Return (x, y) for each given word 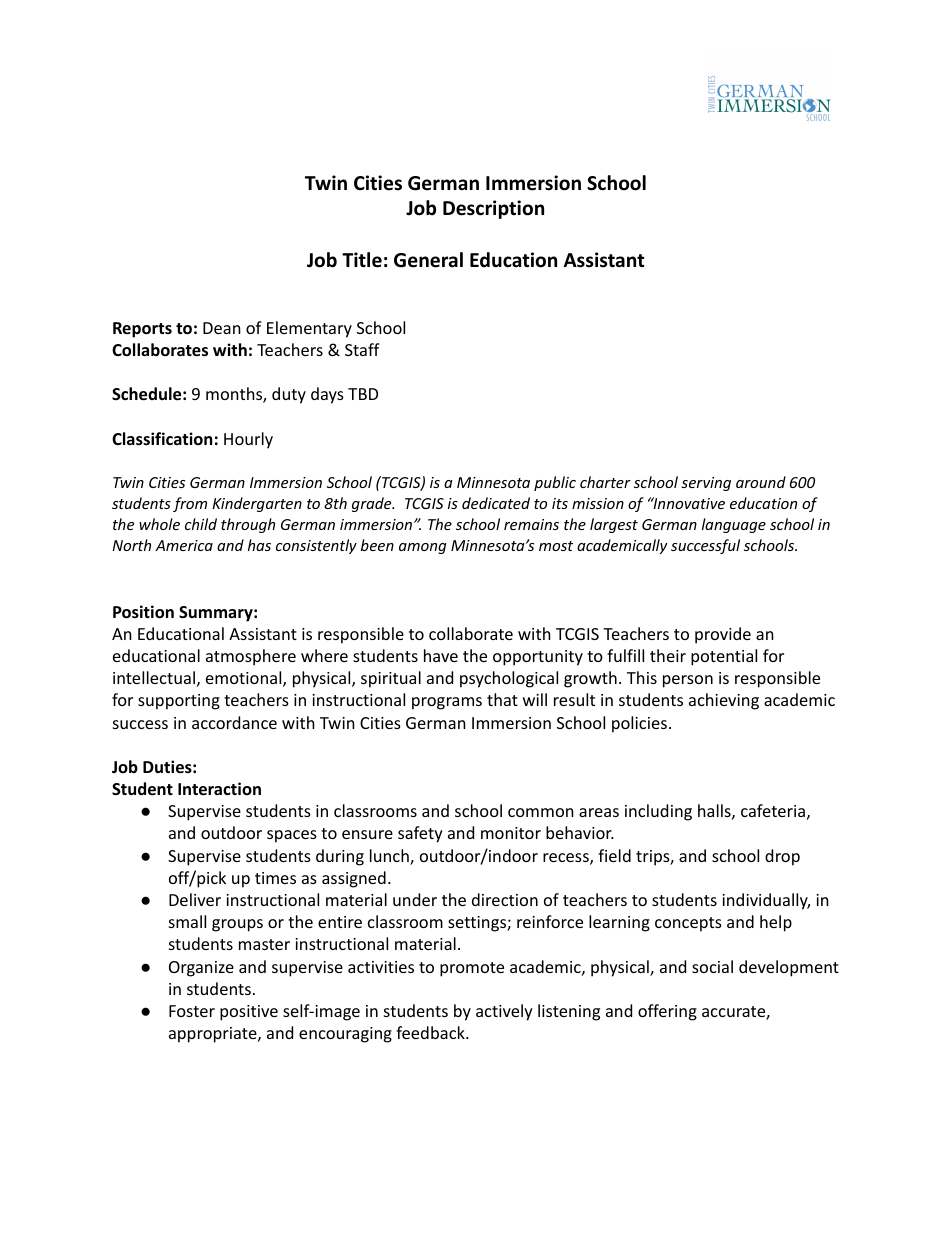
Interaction (219, 789)
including (658, 812)
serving (706, 484)
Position (143, 612)
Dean (222, 328)
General (428, 260)
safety (420, 834)
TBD (363, 394)
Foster (192, 1011)
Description (493, 209)
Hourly (248, 440)
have (441, 655)
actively (504, 1012)
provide (723, 635)
